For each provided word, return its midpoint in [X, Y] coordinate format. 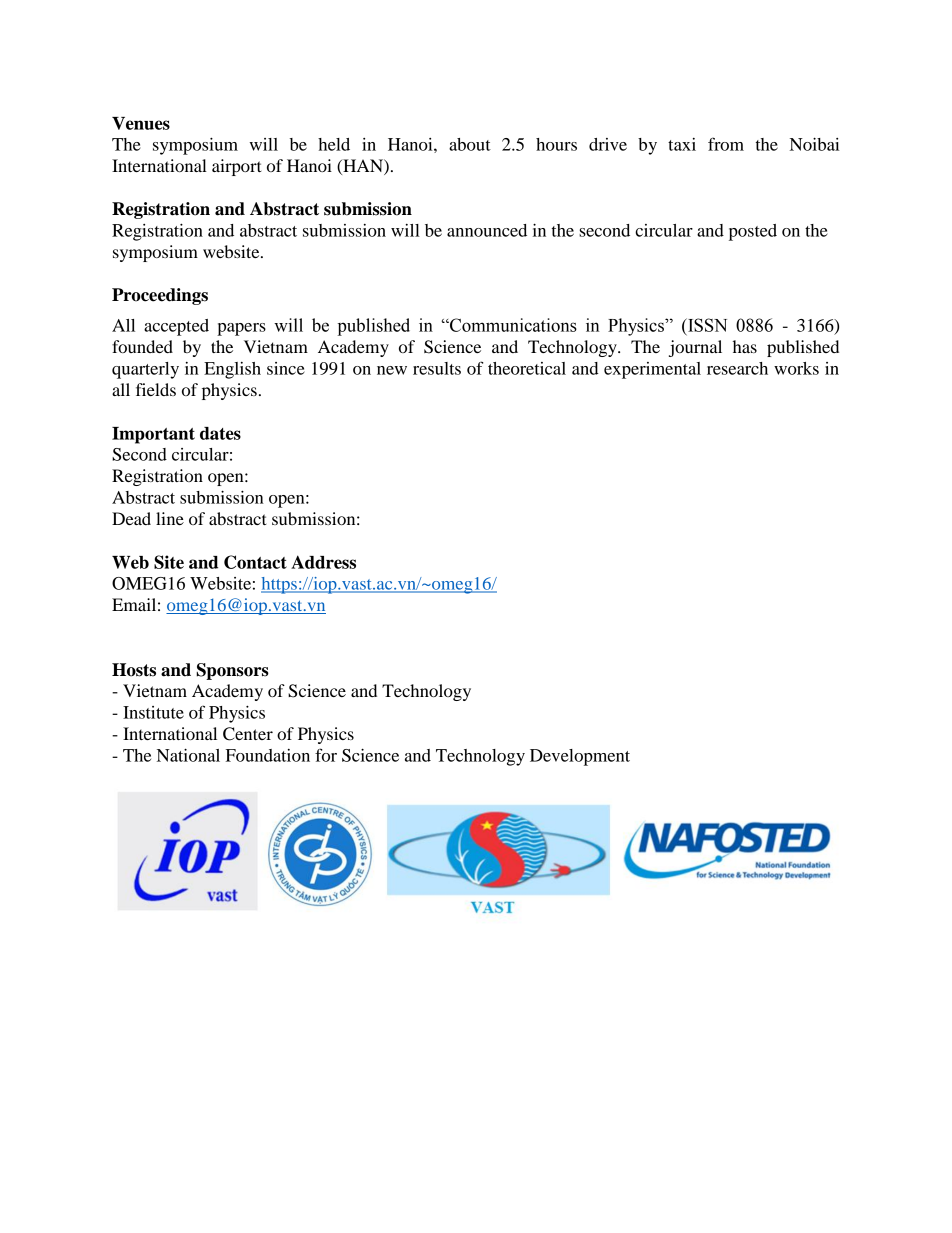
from [726, 144]
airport [237, 167]
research [737, 368]
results [437, 368]
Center [248, 734]
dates [220, 433]
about [470, 144]
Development [580, 757]
